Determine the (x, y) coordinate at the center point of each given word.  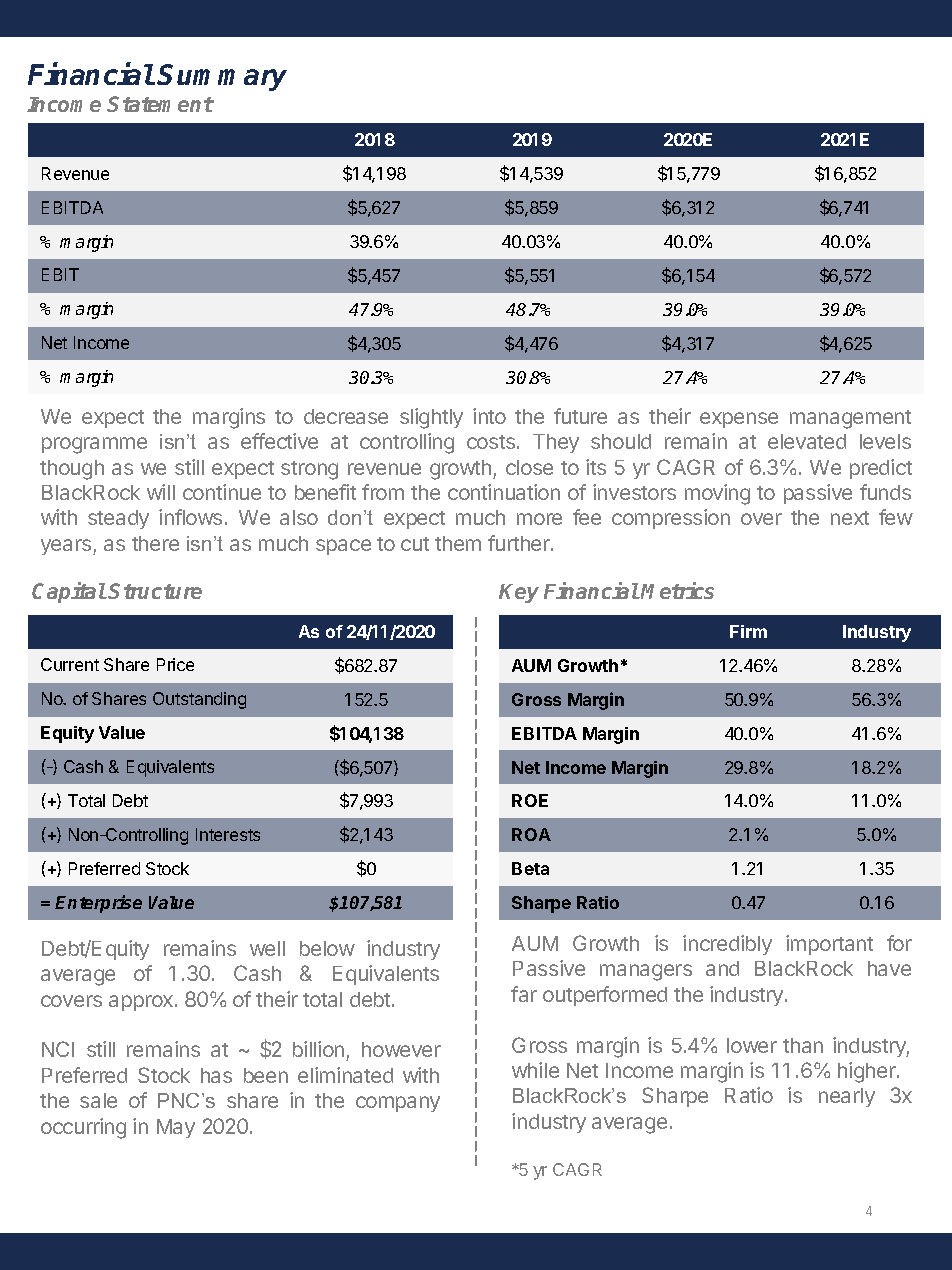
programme (94, 445)
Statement (160, 104)
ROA (531, 834)
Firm (748, 631)
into (489, 416)
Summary (222, 77)
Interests (228, 834)
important (829, 945)
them (458, 543)
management (850, 419)
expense (739, 420)
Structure (155, 591)
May (176, 1128)
